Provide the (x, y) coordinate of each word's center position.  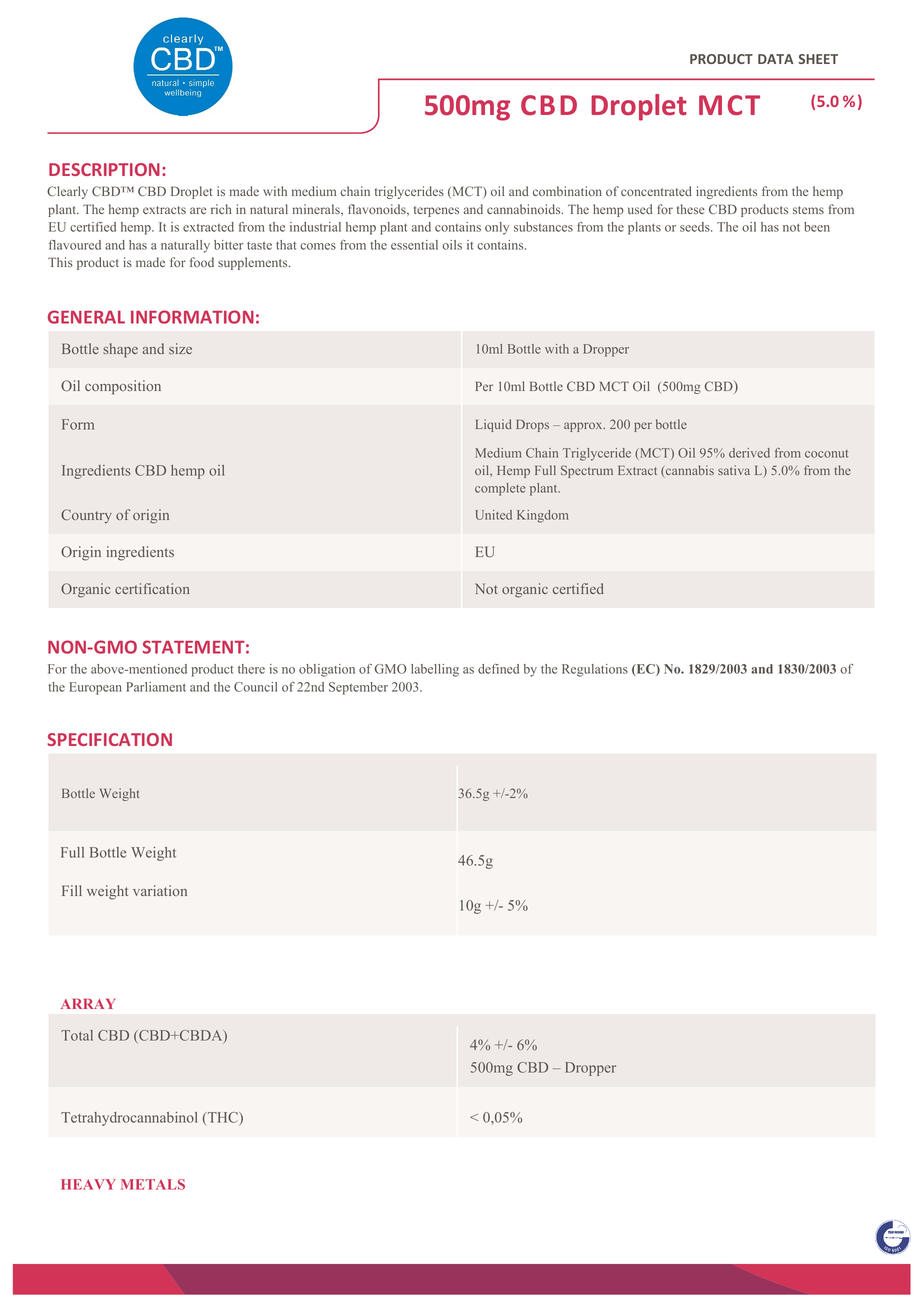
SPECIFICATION (109, 739)
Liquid (494, 425)
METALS (153, 1184)
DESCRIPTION (104, 169)
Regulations (595, 670)
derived (749, 453)
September (358, 688)
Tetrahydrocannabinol (129, 1119)
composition (123, 387)
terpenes (436, 211)
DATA (775, 59)
